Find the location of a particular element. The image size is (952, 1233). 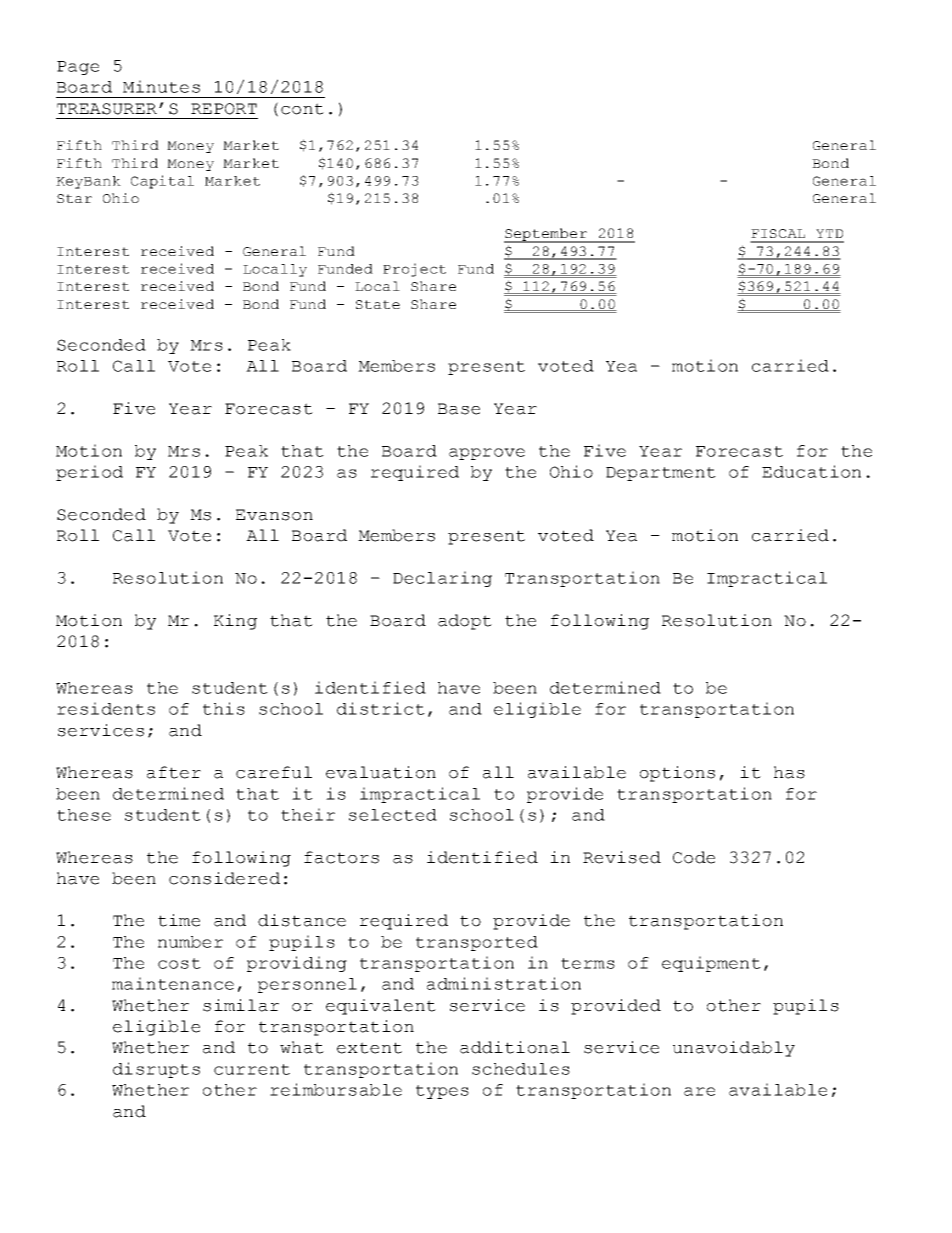

King is located at coordinates (235, 622).
